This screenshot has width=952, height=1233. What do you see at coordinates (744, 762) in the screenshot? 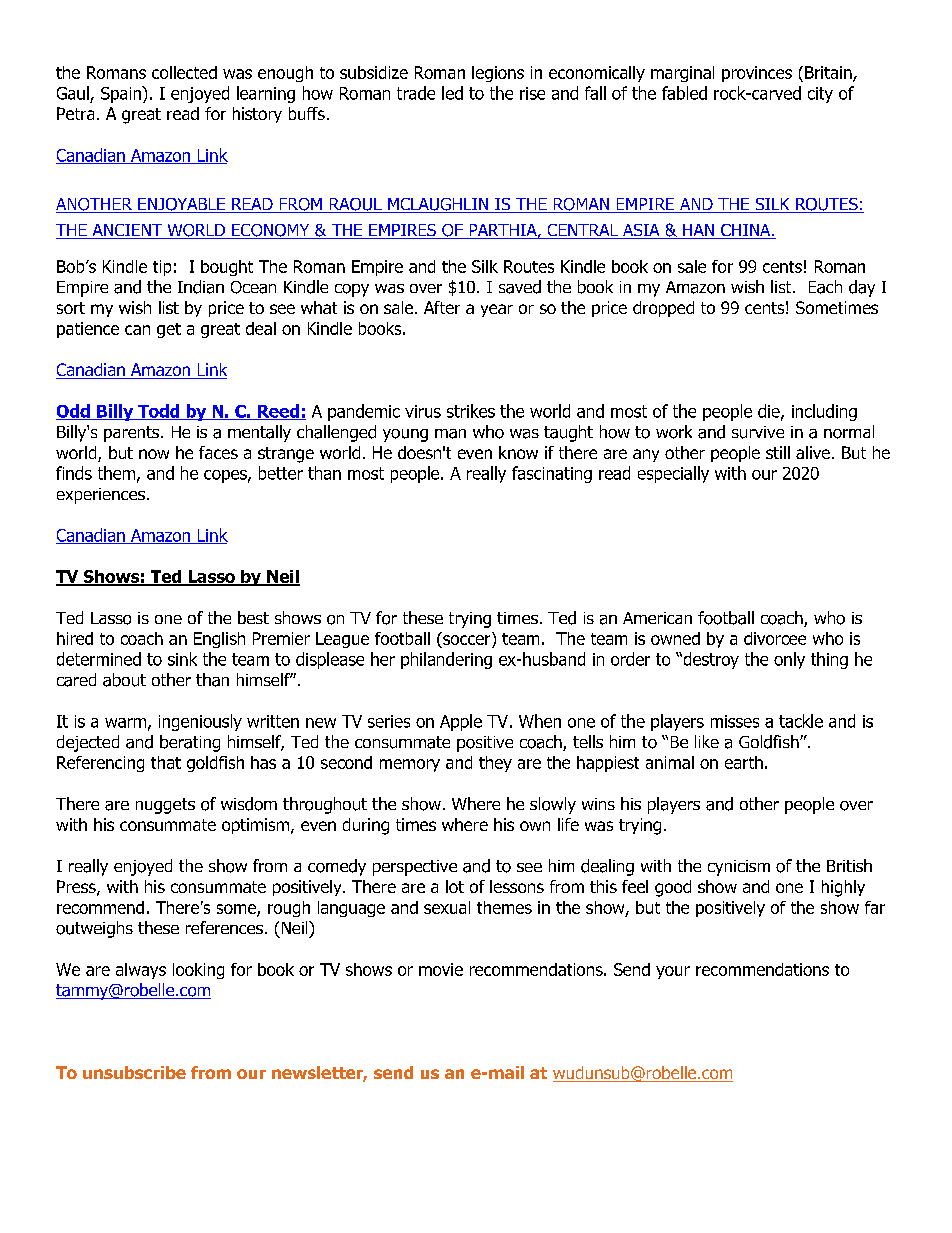
I see `earth` at bounding box center [744, 762].
